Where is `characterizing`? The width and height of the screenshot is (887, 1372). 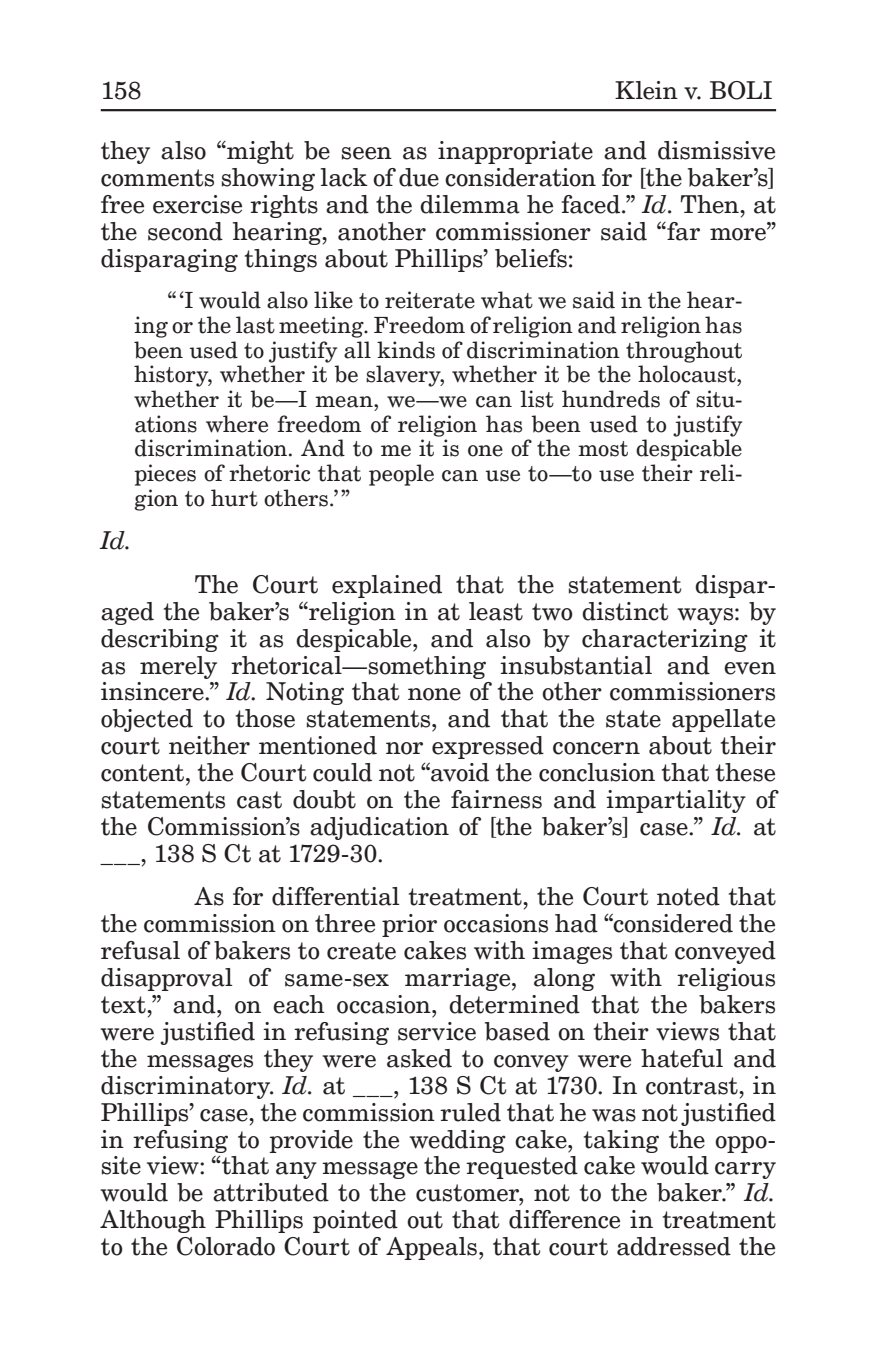 characterizing is located at coordinates (665, 640).
